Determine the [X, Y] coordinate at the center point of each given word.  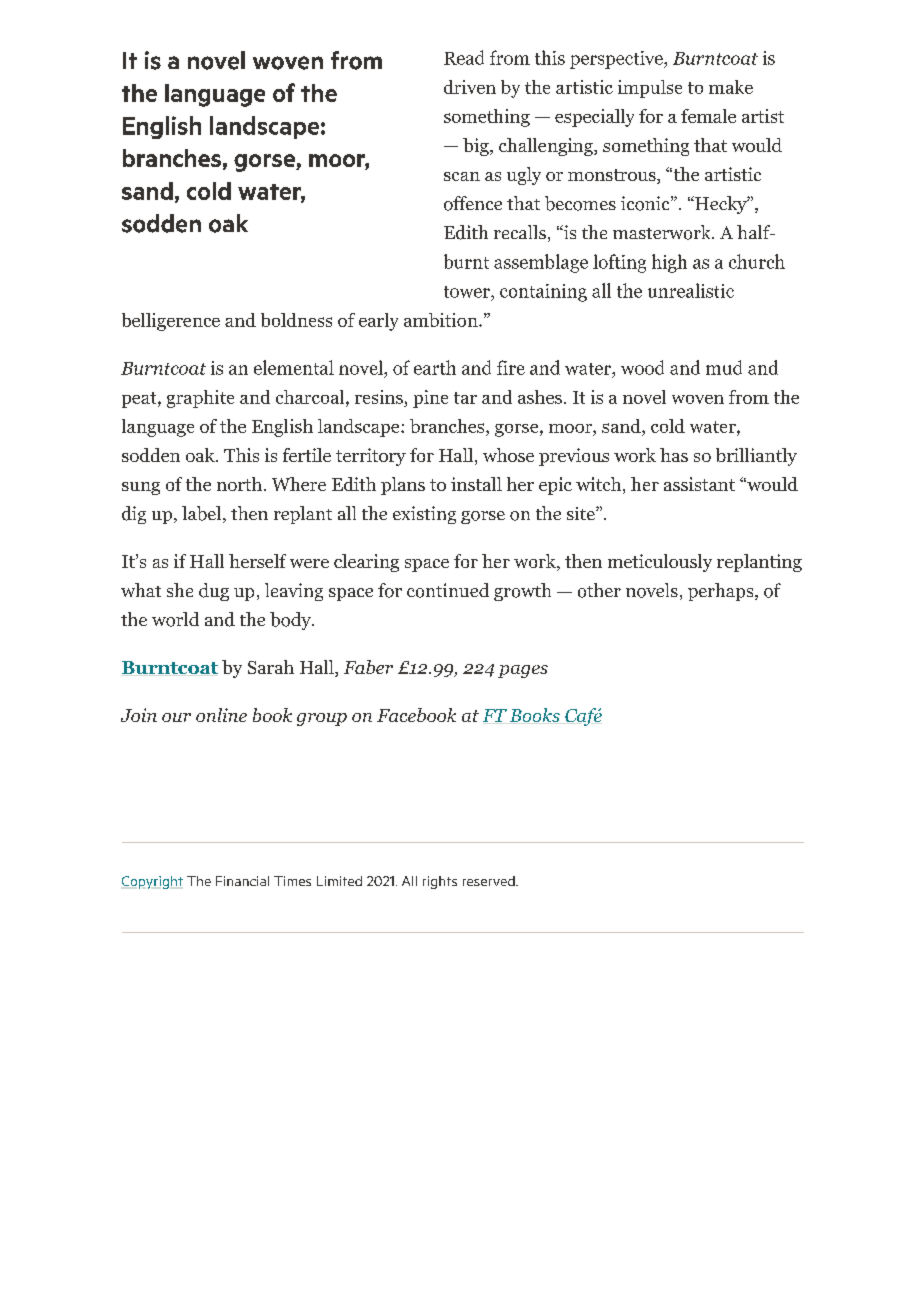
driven [470, 87]
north [239, 484]
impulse [650, 89]
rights [440, 882]
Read [464, 57]
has [674, 455]
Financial [242, 881]
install [476, 484]
